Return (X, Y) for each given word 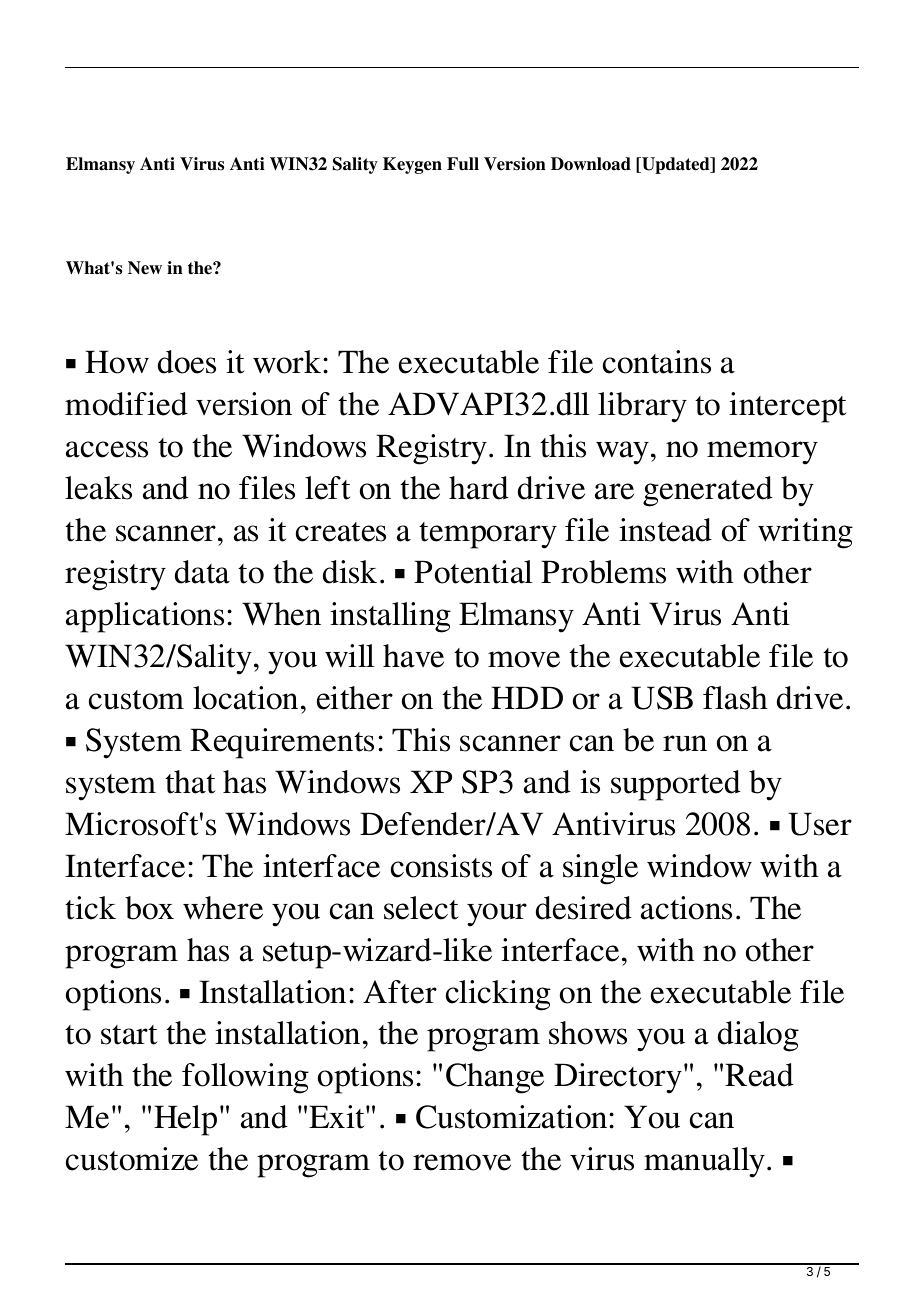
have (413, 656)
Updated (676, 165)
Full (463, 164)
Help (185, 1120)
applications (145, 617)
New (145, 268)
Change (495, 1078)
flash (735, 698)
